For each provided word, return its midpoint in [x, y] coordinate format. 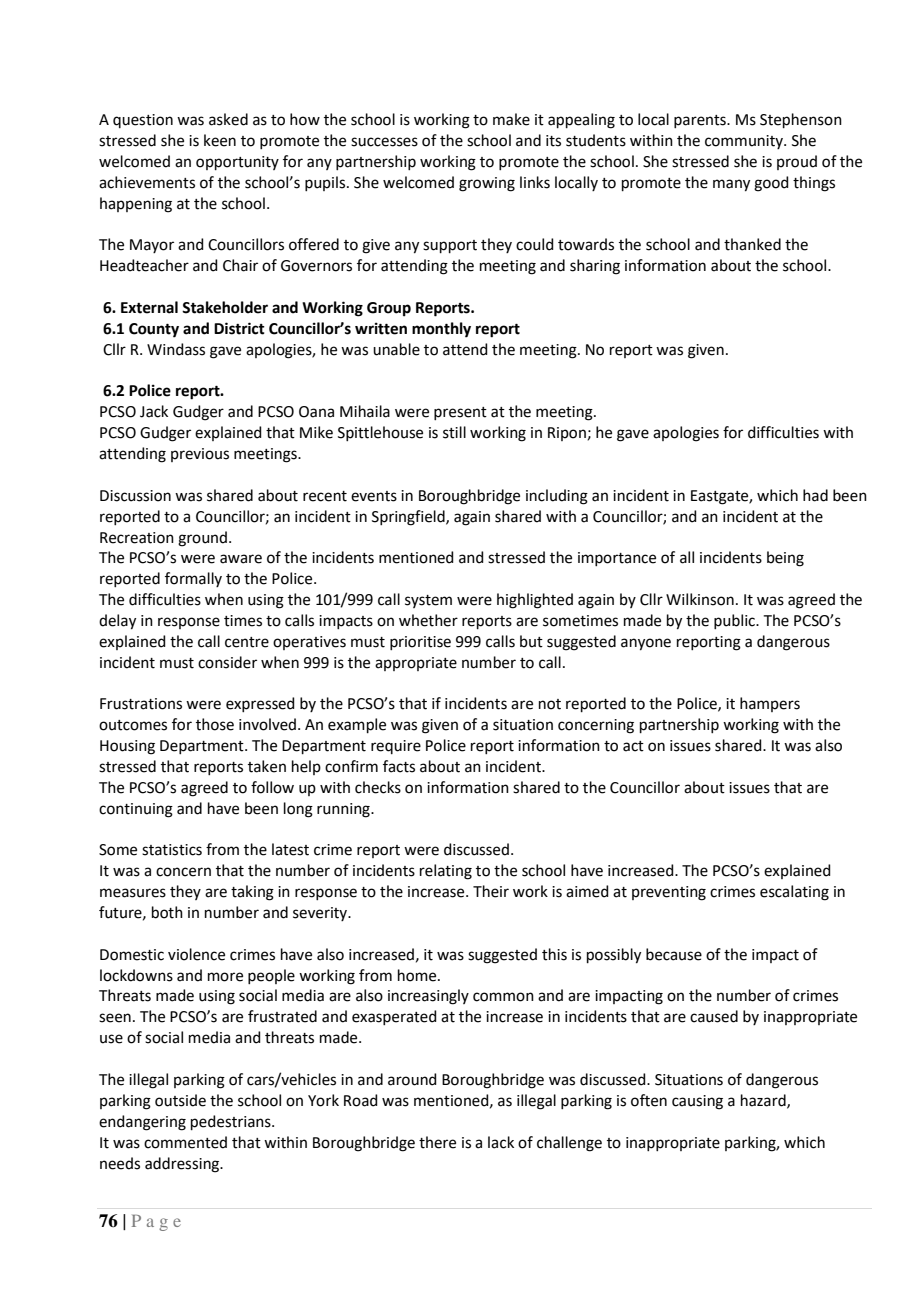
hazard [764, 1101]
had [815, 495]
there [437, 1142]
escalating [794, 893]
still [454, 432]
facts [399, 766]
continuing [136, 810]
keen [220, 140]
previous [200, 455]
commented [185, 1142]
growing [487, 184]
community [745, 142]
